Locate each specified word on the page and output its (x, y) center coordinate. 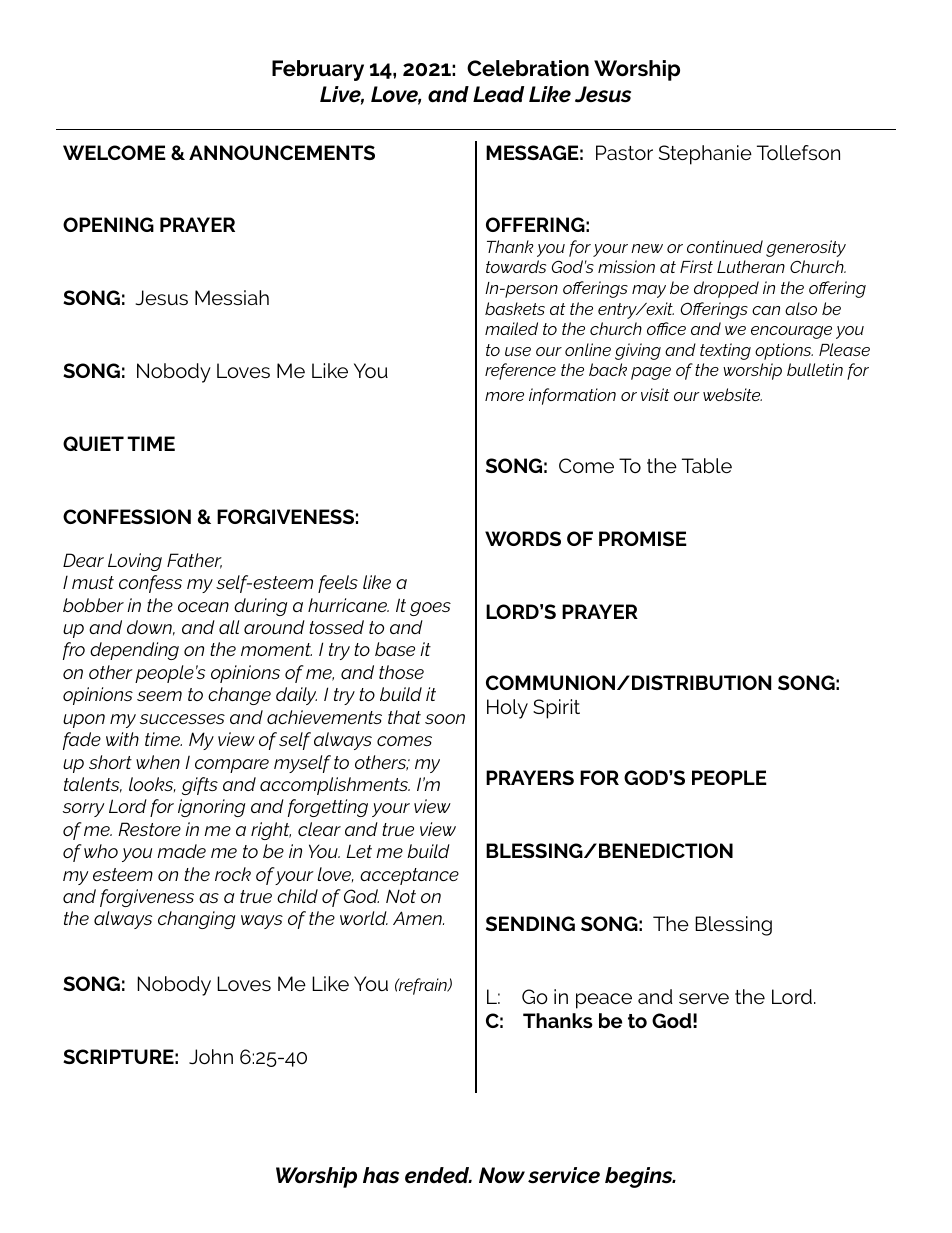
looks (152, 784)
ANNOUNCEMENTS (282, 152)
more (504, 396)
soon (445, 719)
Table (707, 465)
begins (640, 1177)
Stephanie (705, 155)
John (211, 1057)
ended (438, 1175)
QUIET (93, 443)
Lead (498, 94)
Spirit (556, 709)
